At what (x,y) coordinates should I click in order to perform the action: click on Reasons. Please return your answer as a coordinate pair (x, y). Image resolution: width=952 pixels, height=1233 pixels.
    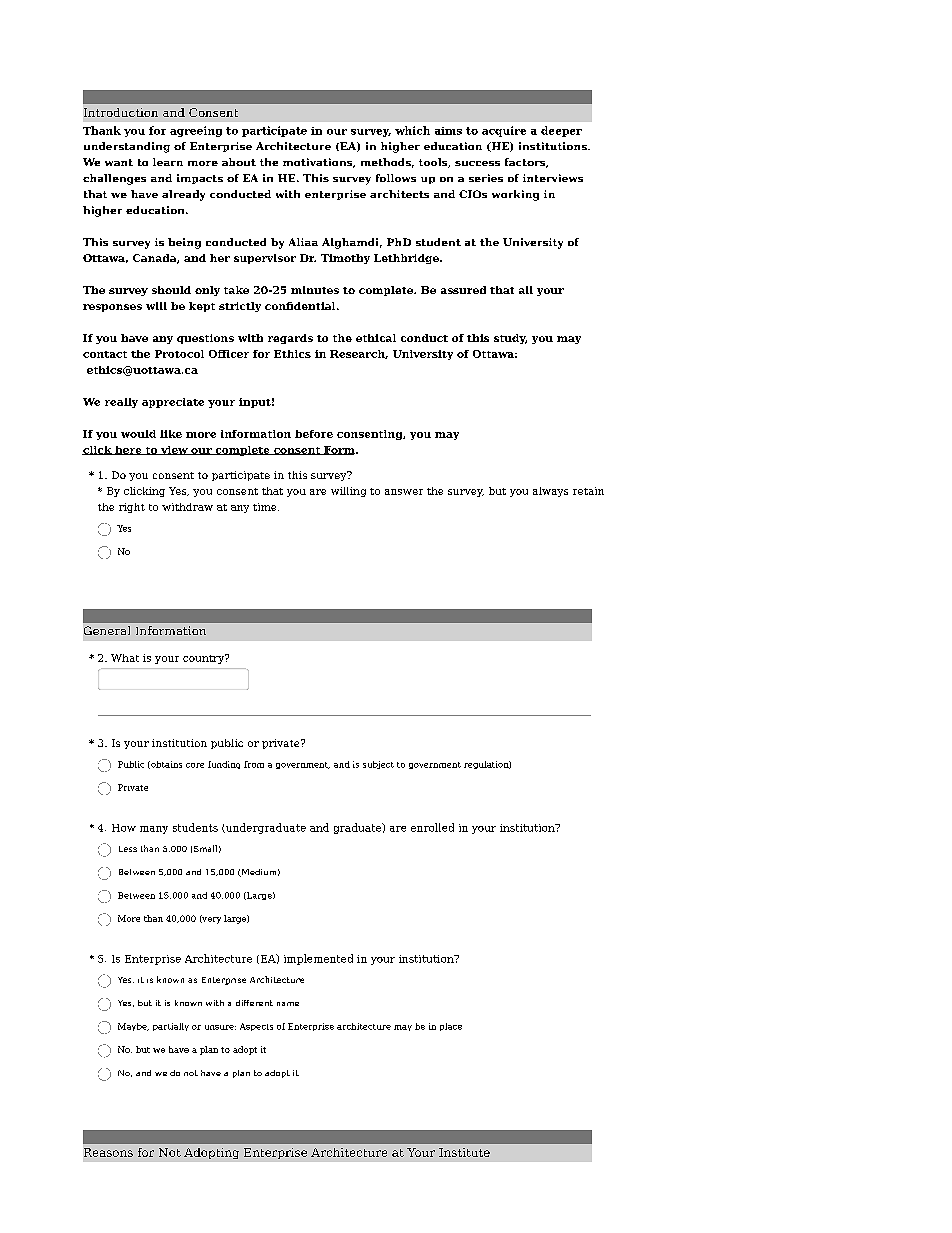
    Looking at the image, I should click on (108, 1152).
